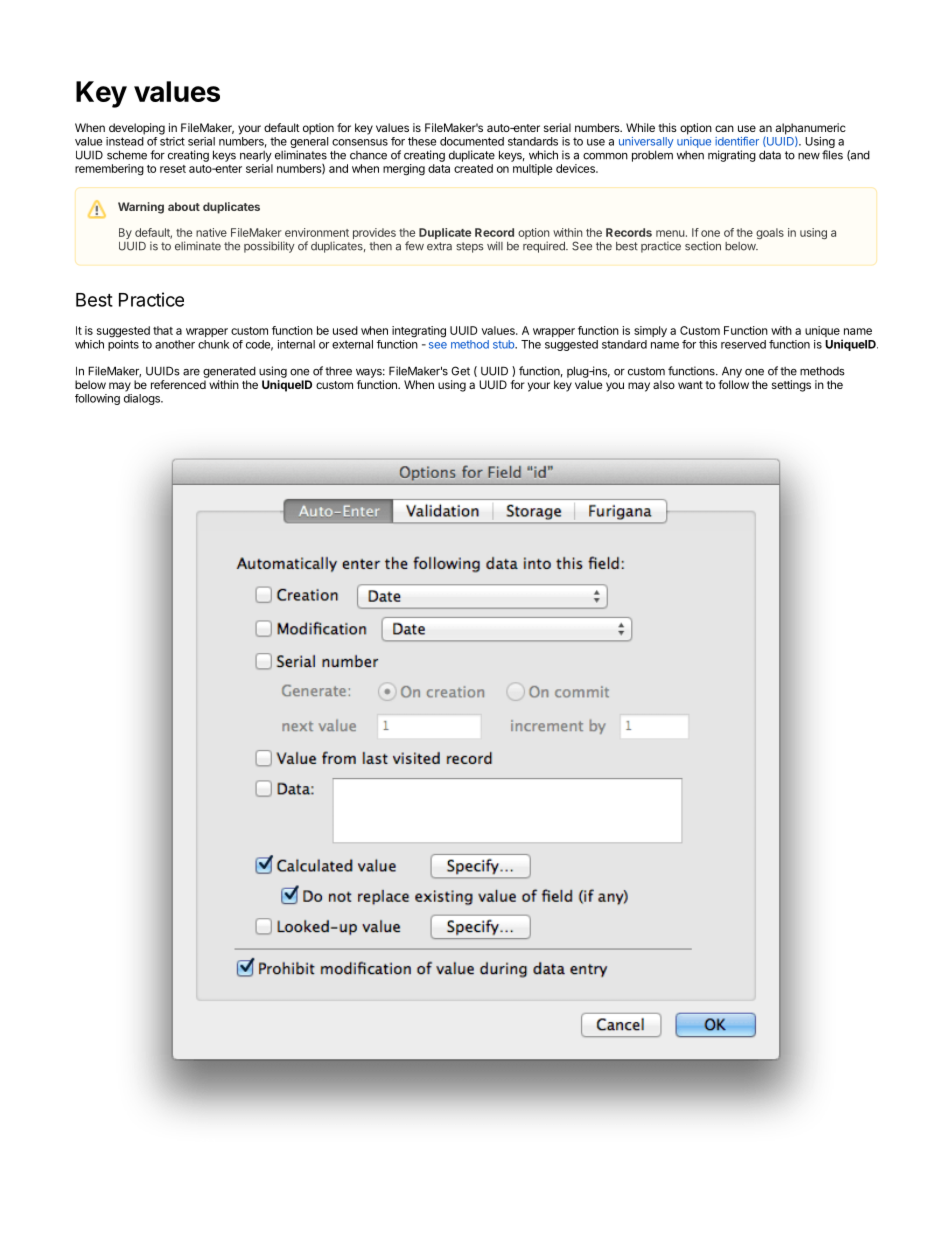  I want to click on possibility, so click(269, 247).
